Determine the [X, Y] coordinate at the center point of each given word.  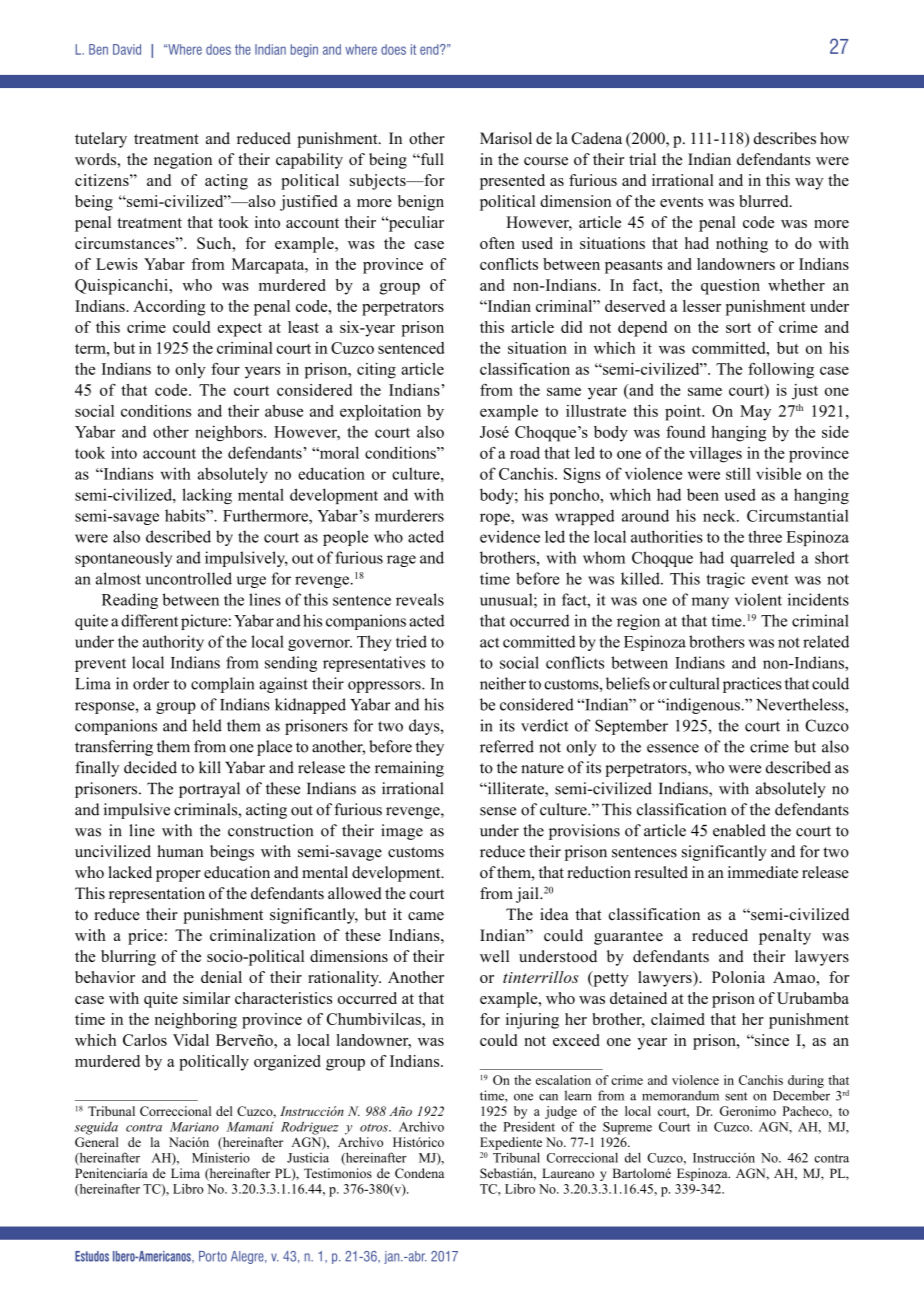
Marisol [506, 138]
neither [503, 683]
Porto [213, 1256]
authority [173, 643]
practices [752, 685]
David [127, 49]
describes [785, 138]
